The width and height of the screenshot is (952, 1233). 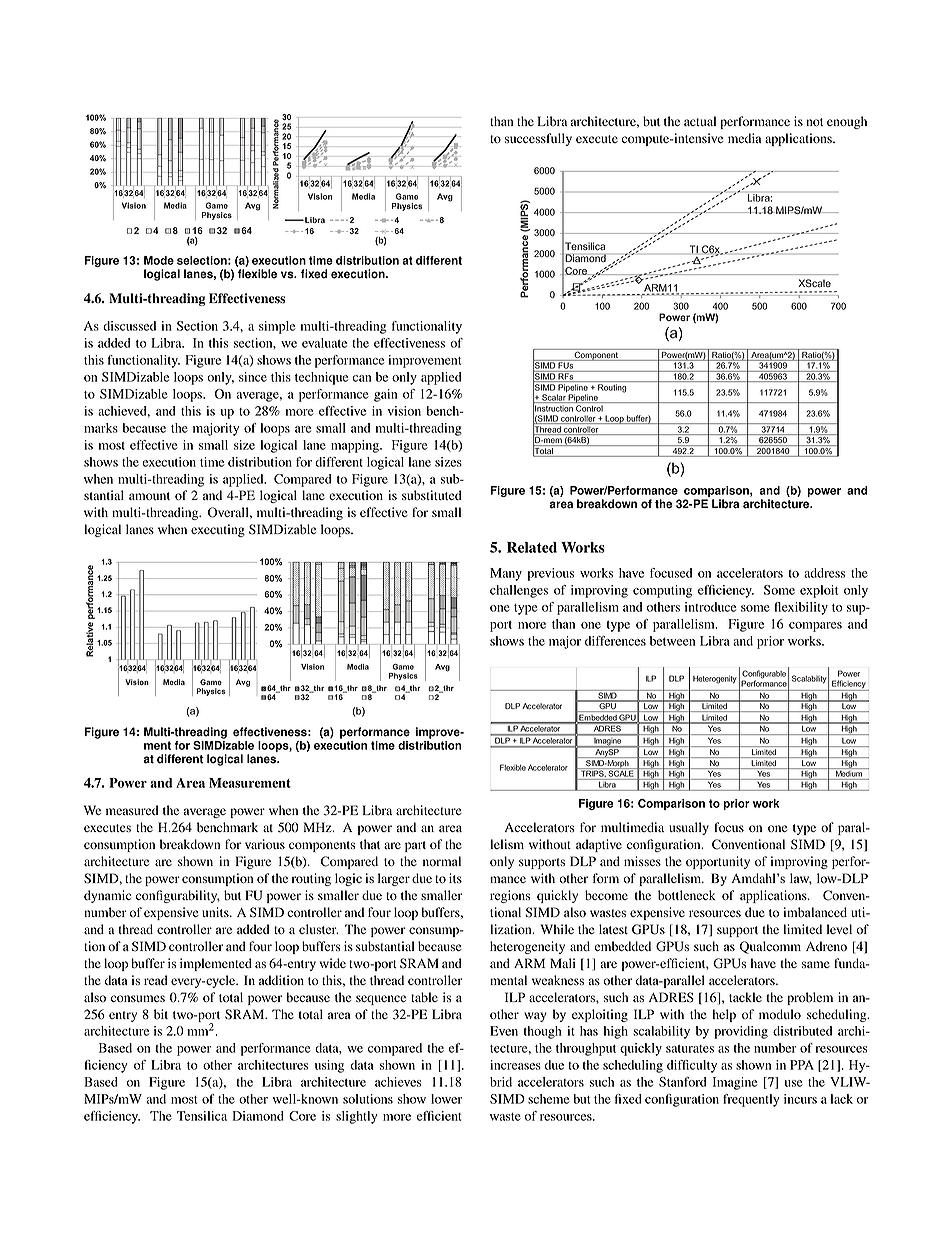 I want to click on frequently, so click(x=751, y=1100).
